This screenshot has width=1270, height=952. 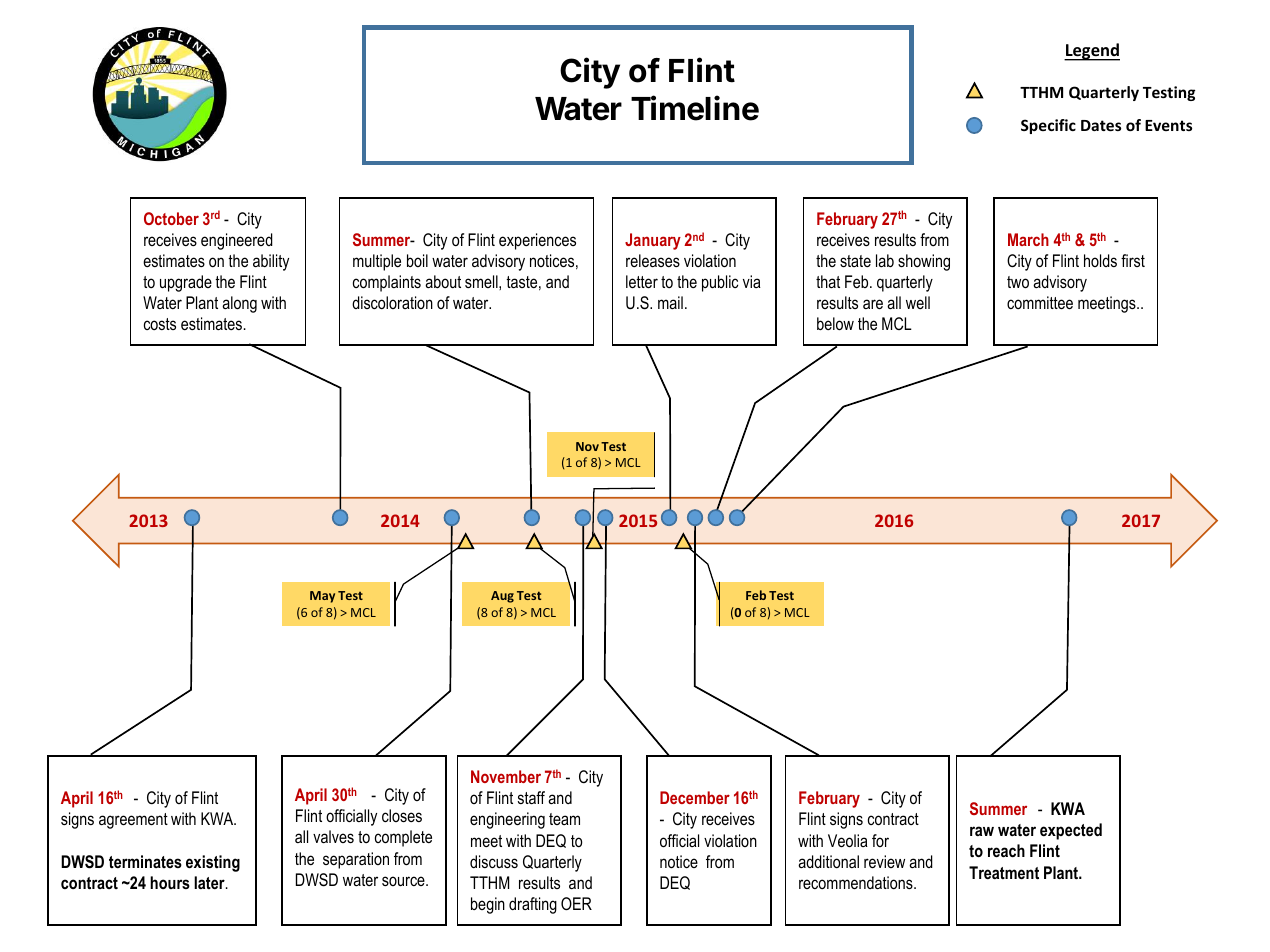 I want to click on Legend, so click(x=1092, y=52).
